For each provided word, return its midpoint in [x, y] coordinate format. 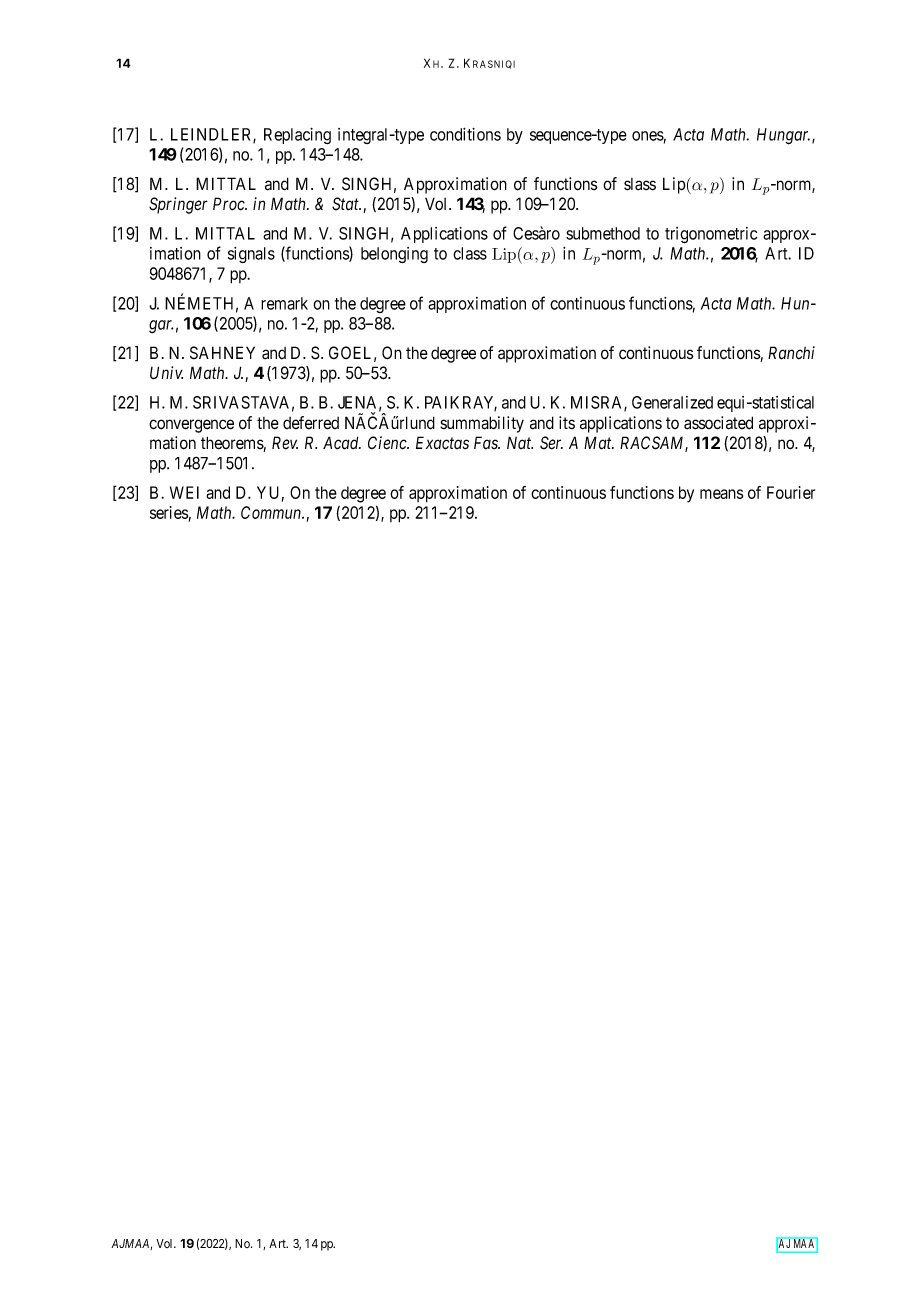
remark [284, 303]
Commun [272, 512]
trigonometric [711, 235]
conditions [465, 134]
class [470, 253]
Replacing [297, 136]
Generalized [672, 402]
